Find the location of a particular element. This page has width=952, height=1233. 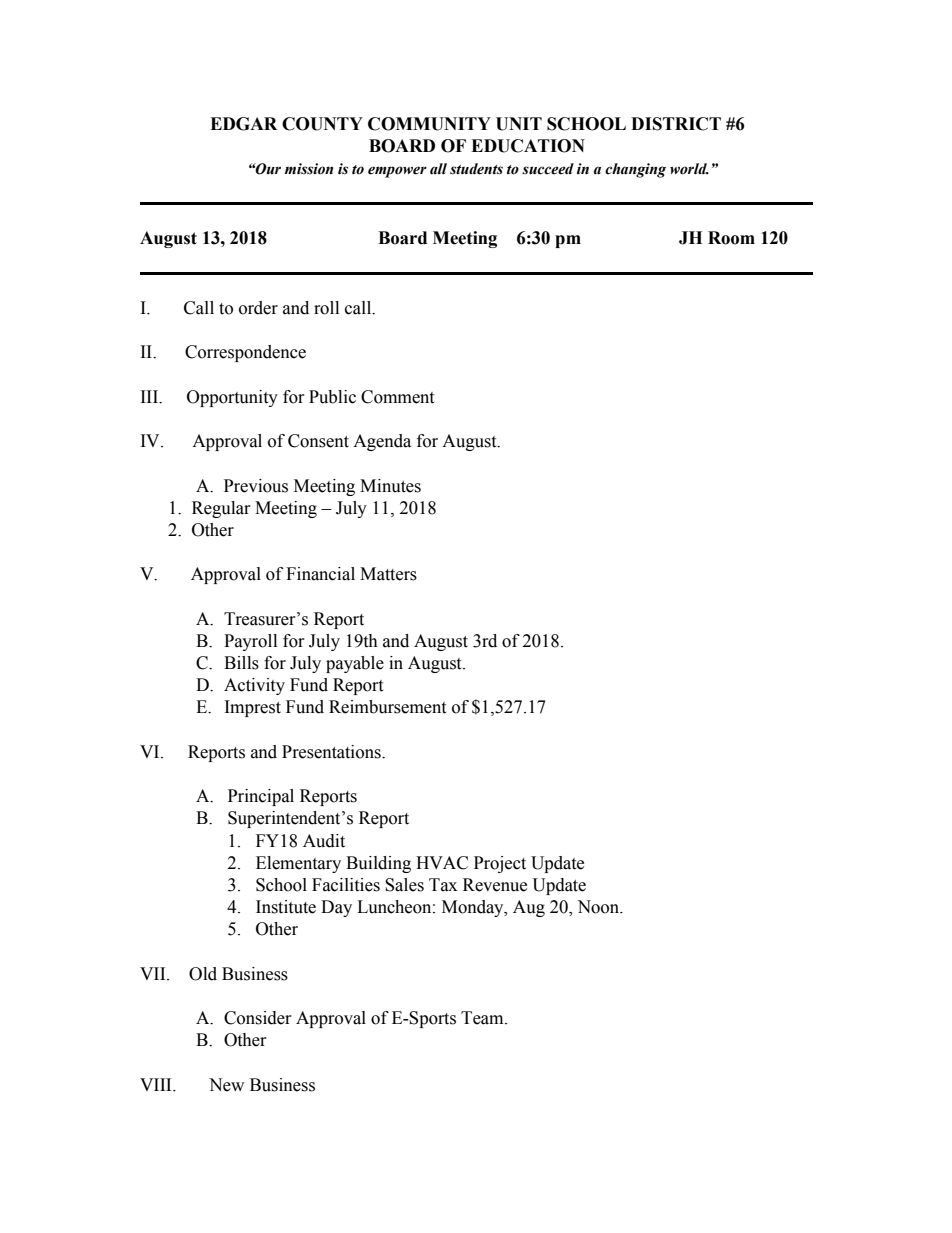

Noon is located at coordinates (599, 907).
